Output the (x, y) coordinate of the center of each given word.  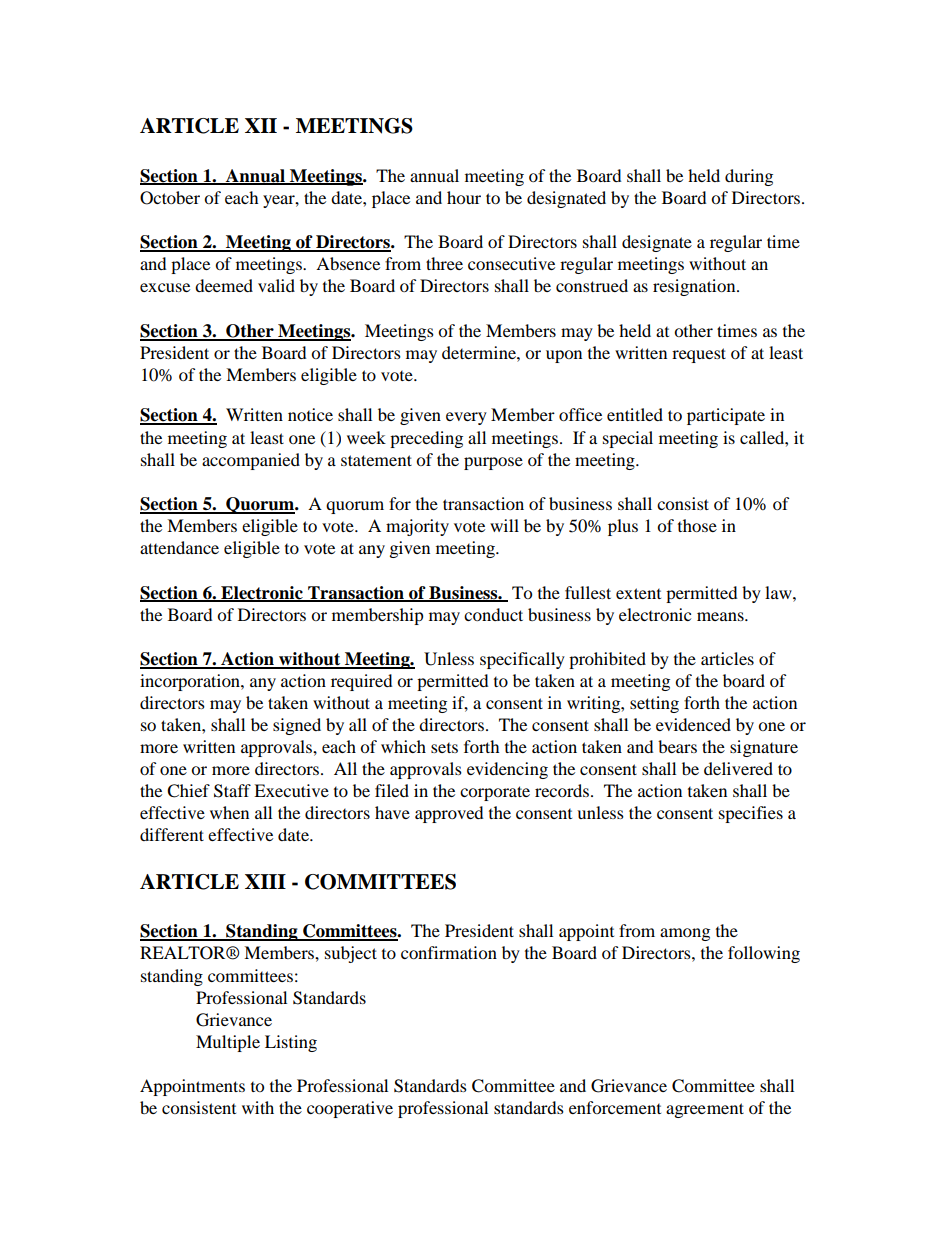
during (749, 177)
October (170, 198)
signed (297, 726)
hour (464, 197)
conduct (493, 614)
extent (638, 593)
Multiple (228, 1043)
